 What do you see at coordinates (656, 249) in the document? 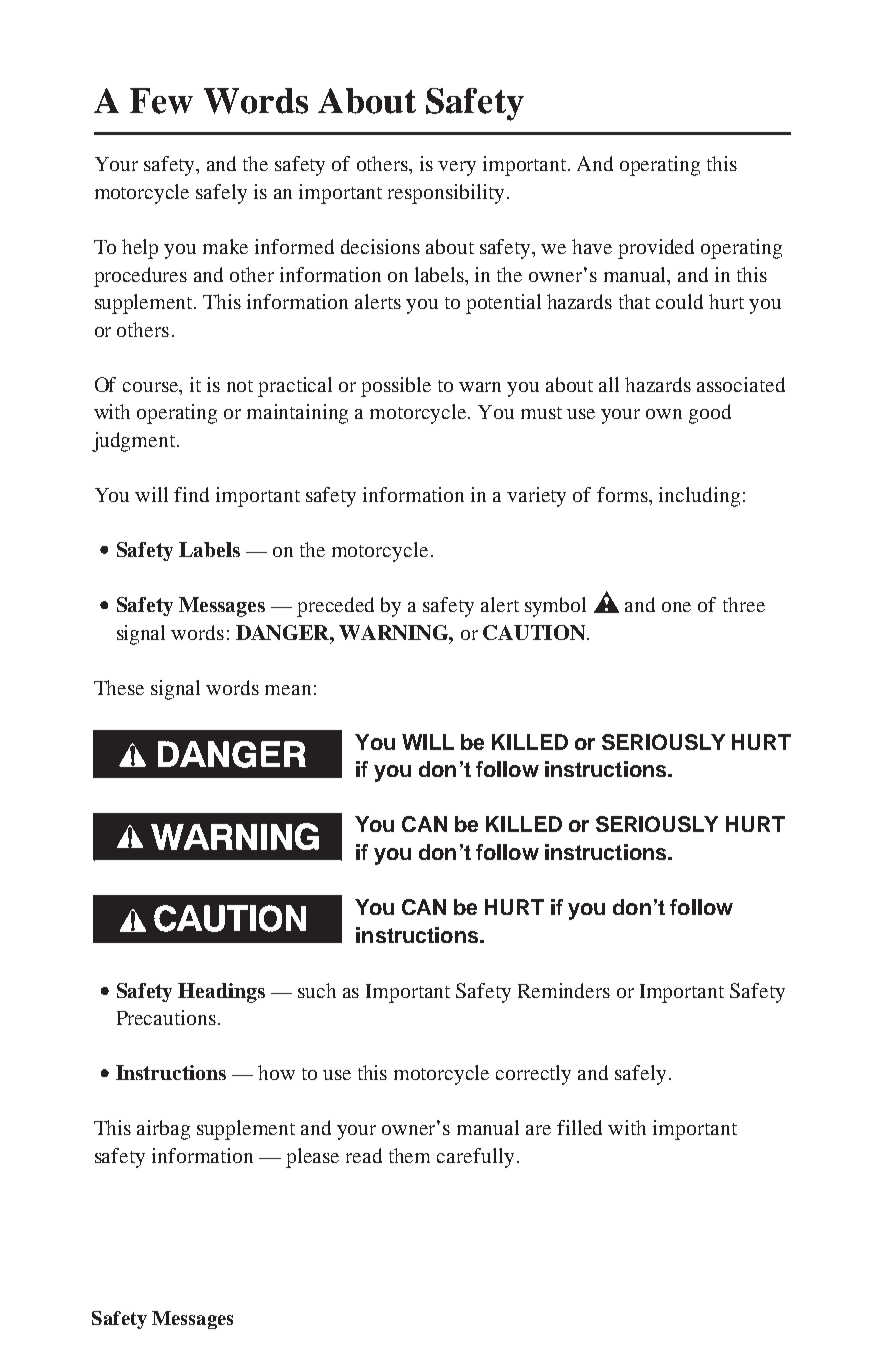
I see `provided` at bounding box center [656, 249].
